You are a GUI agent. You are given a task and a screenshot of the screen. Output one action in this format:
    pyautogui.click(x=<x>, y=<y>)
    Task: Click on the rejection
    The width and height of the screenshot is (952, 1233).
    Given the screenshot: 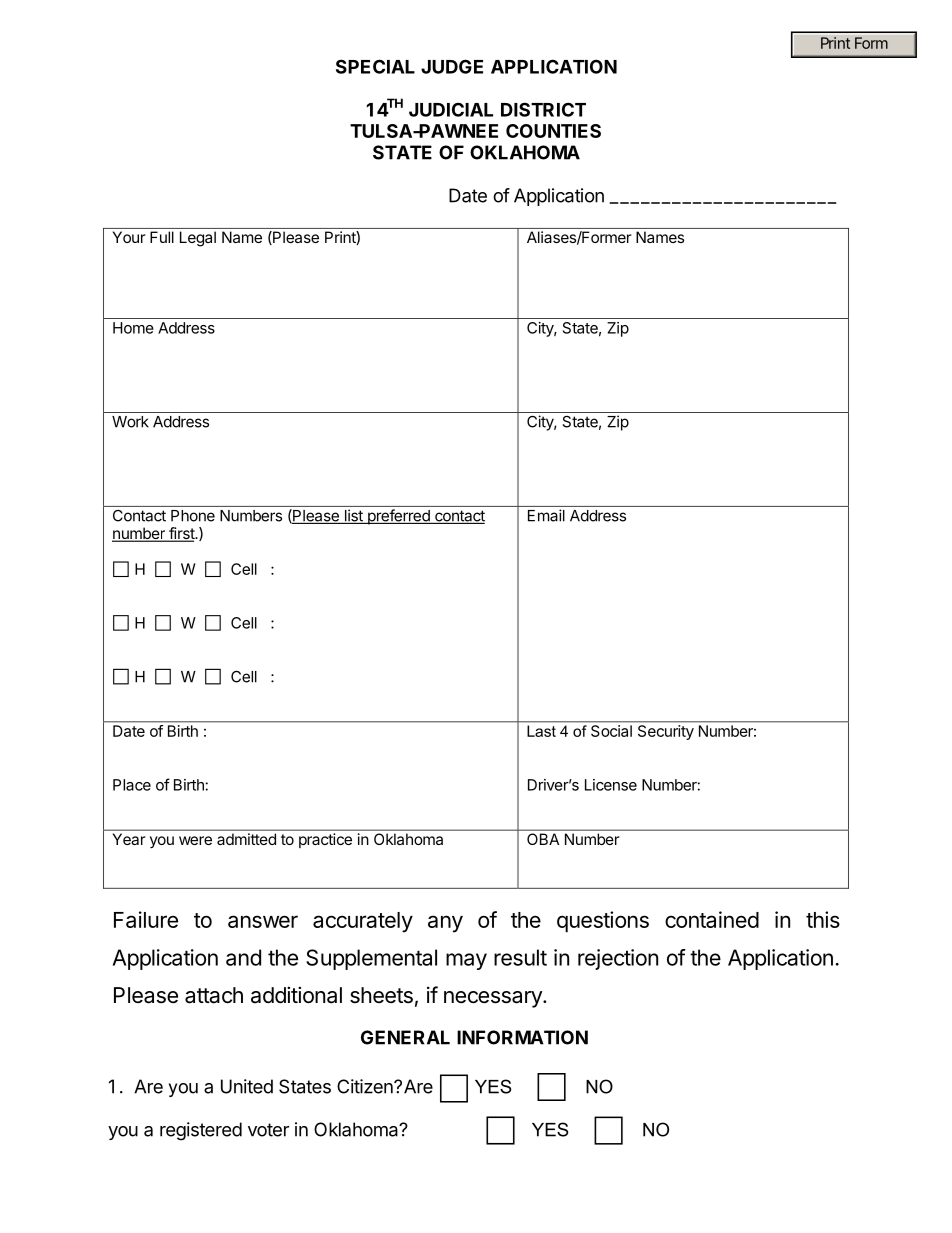 What is the action you would take?
    pyautogui.click(x=618, y=959)
